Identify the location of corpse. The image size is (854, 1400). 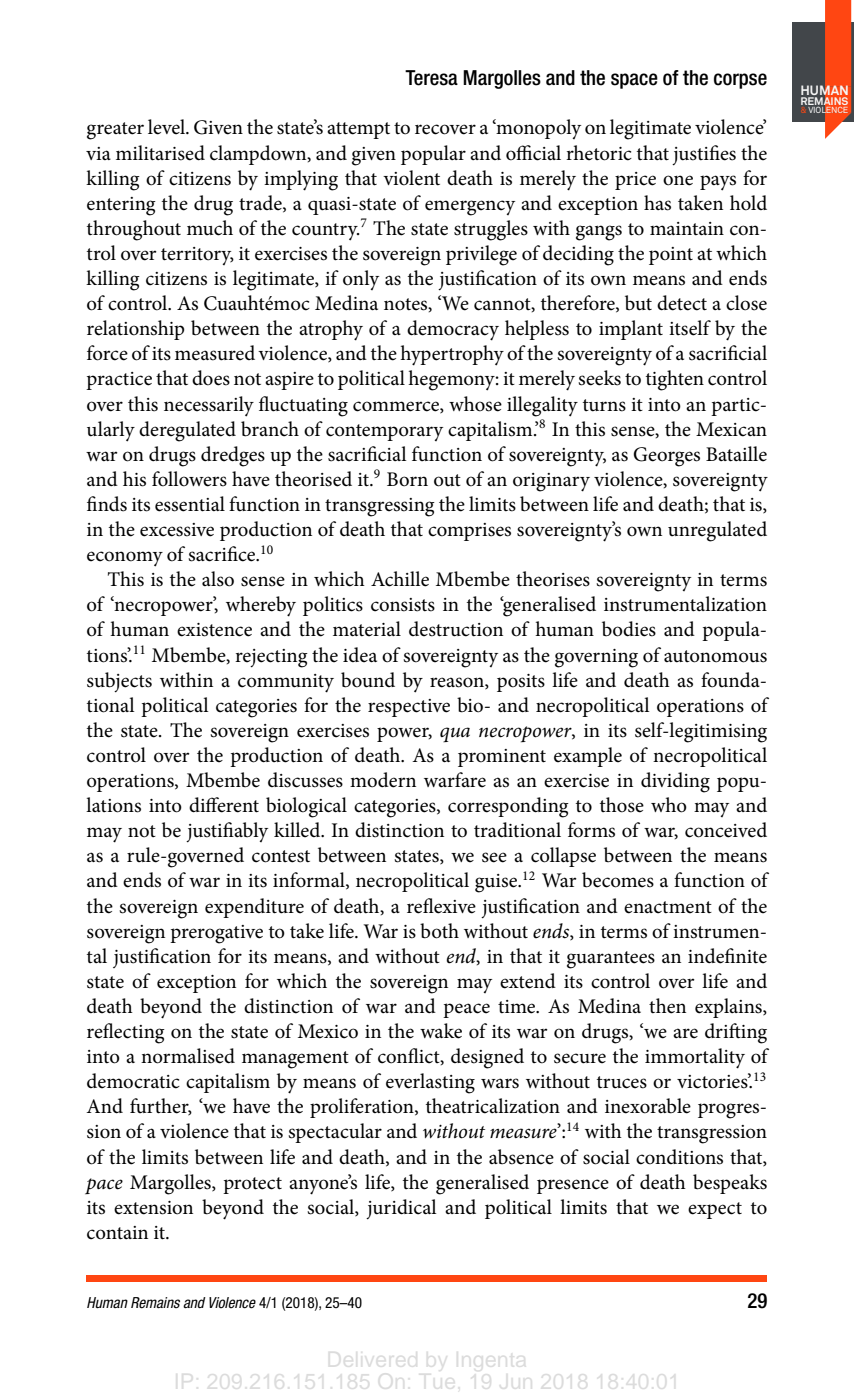
(740, 81).
